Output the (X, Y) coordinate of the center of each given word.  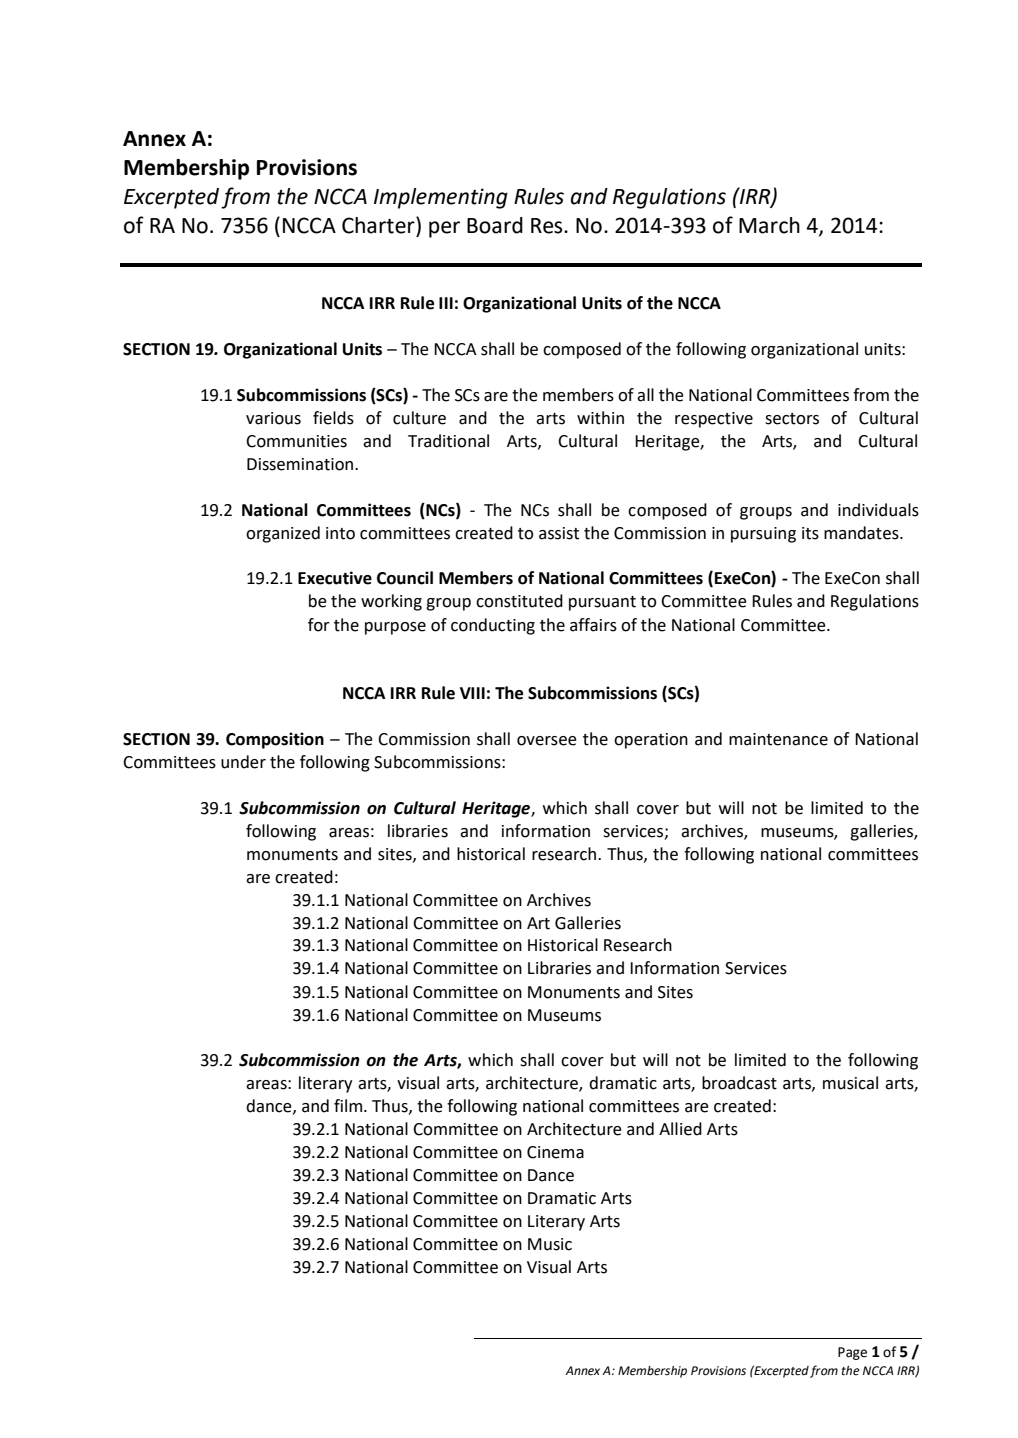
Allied (680, 1129)
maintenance (778, 739)
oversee (547, 741)
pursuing (763, 535)
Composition (275, 740)
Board (495, 225)
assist (559, 533)
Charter (379, 225)
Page (852, 1353)
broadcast (739, 1083)
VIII (472, 693)
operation (651, 741)
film (348, 1105)
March (769, 225)
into (340, 533)
